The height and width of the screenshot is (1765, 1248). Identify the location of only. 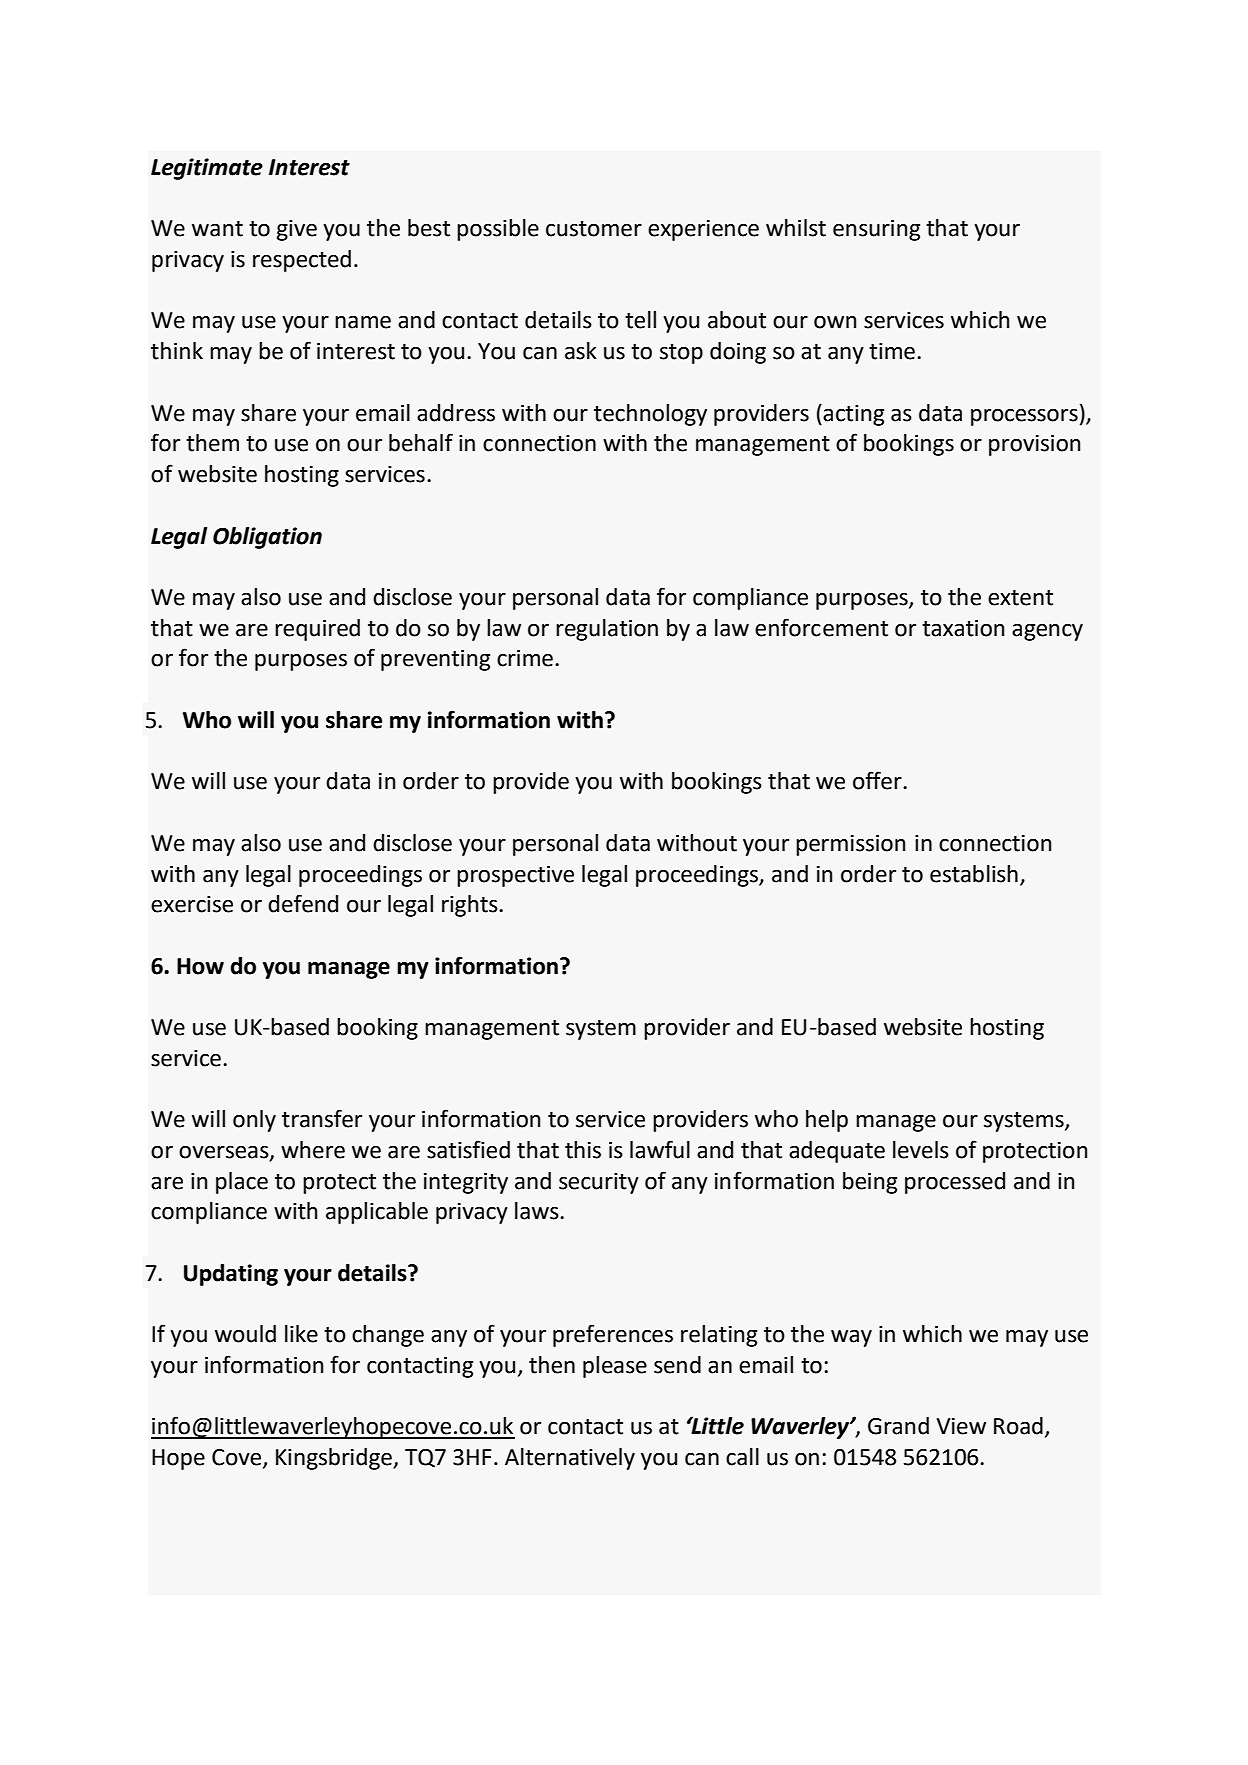
(254, 1121).
